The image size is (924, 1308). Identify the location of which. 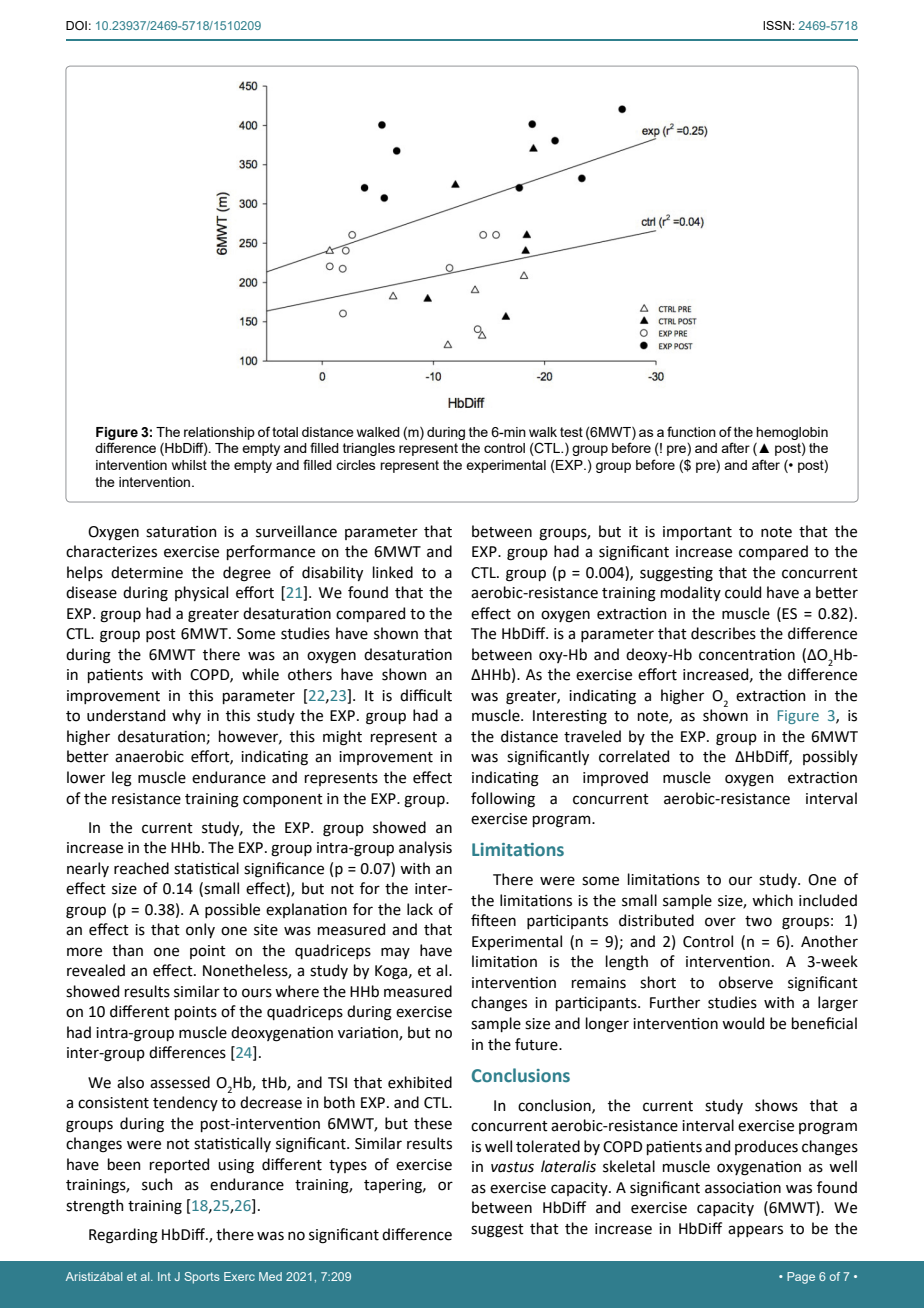
(772, 900).
